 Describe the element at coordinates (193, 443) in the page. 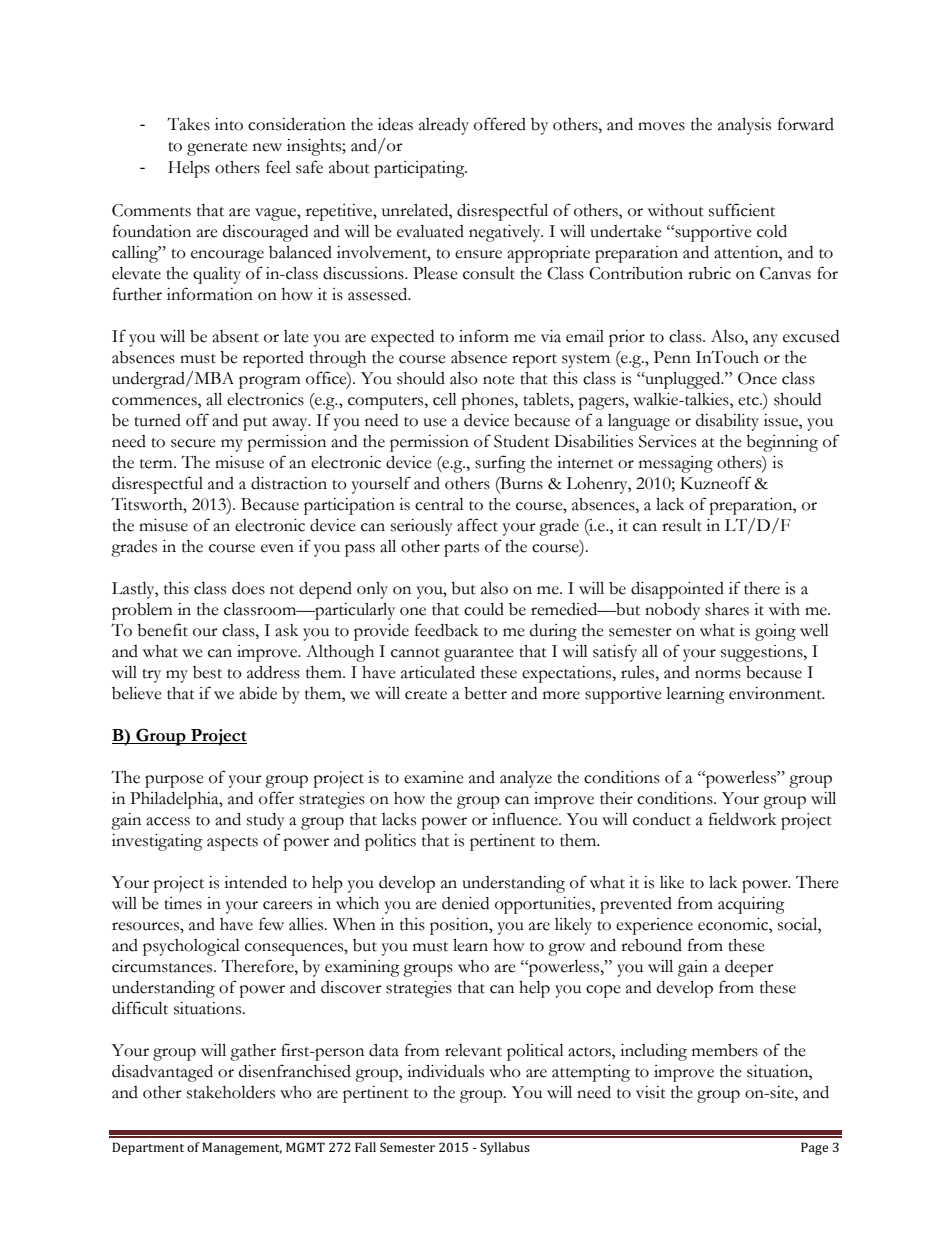

I see `secure` at that location.
